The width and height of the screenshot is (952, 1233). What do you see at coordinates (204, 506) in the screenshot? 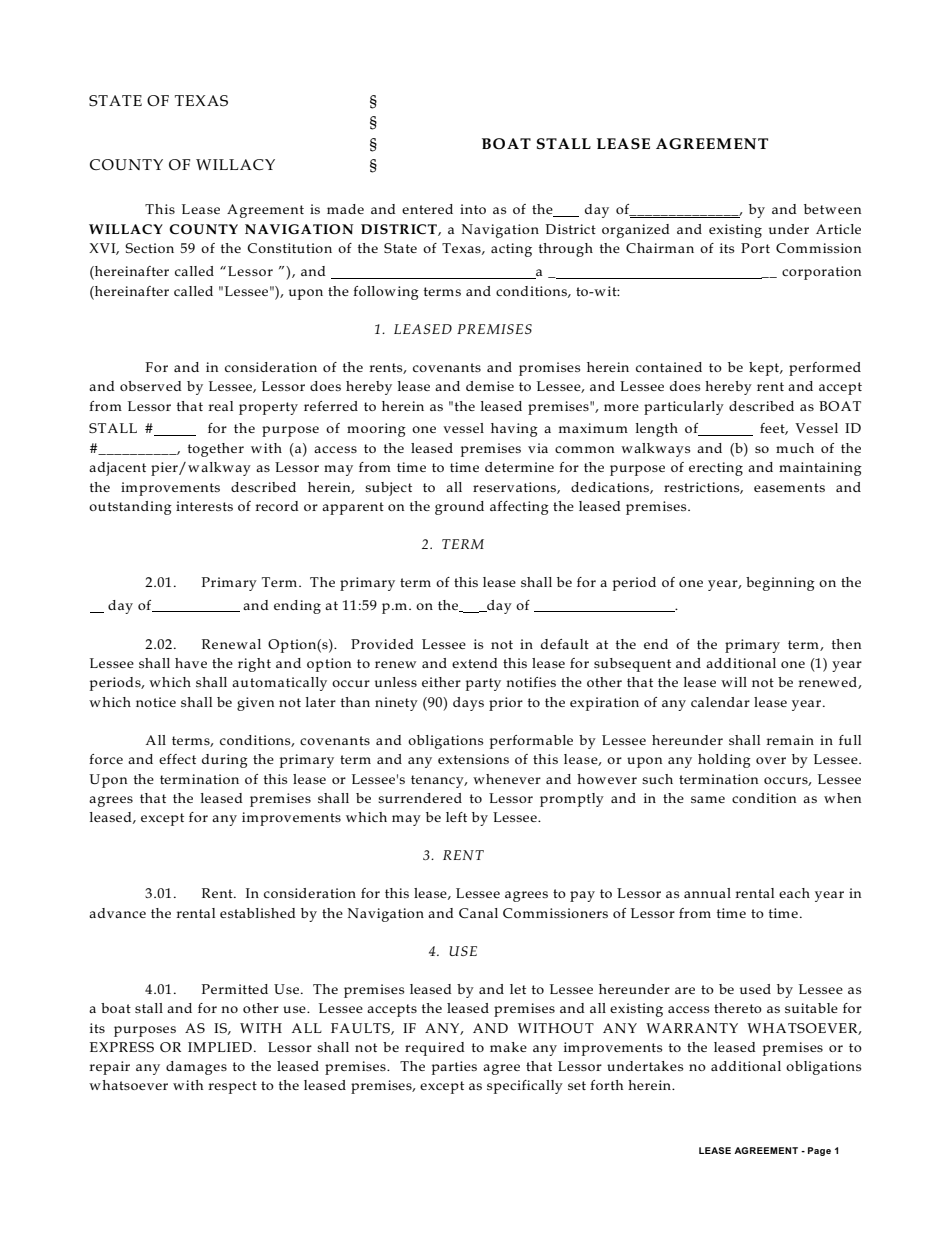
I see `interests` at bounding box center [204, 506].
